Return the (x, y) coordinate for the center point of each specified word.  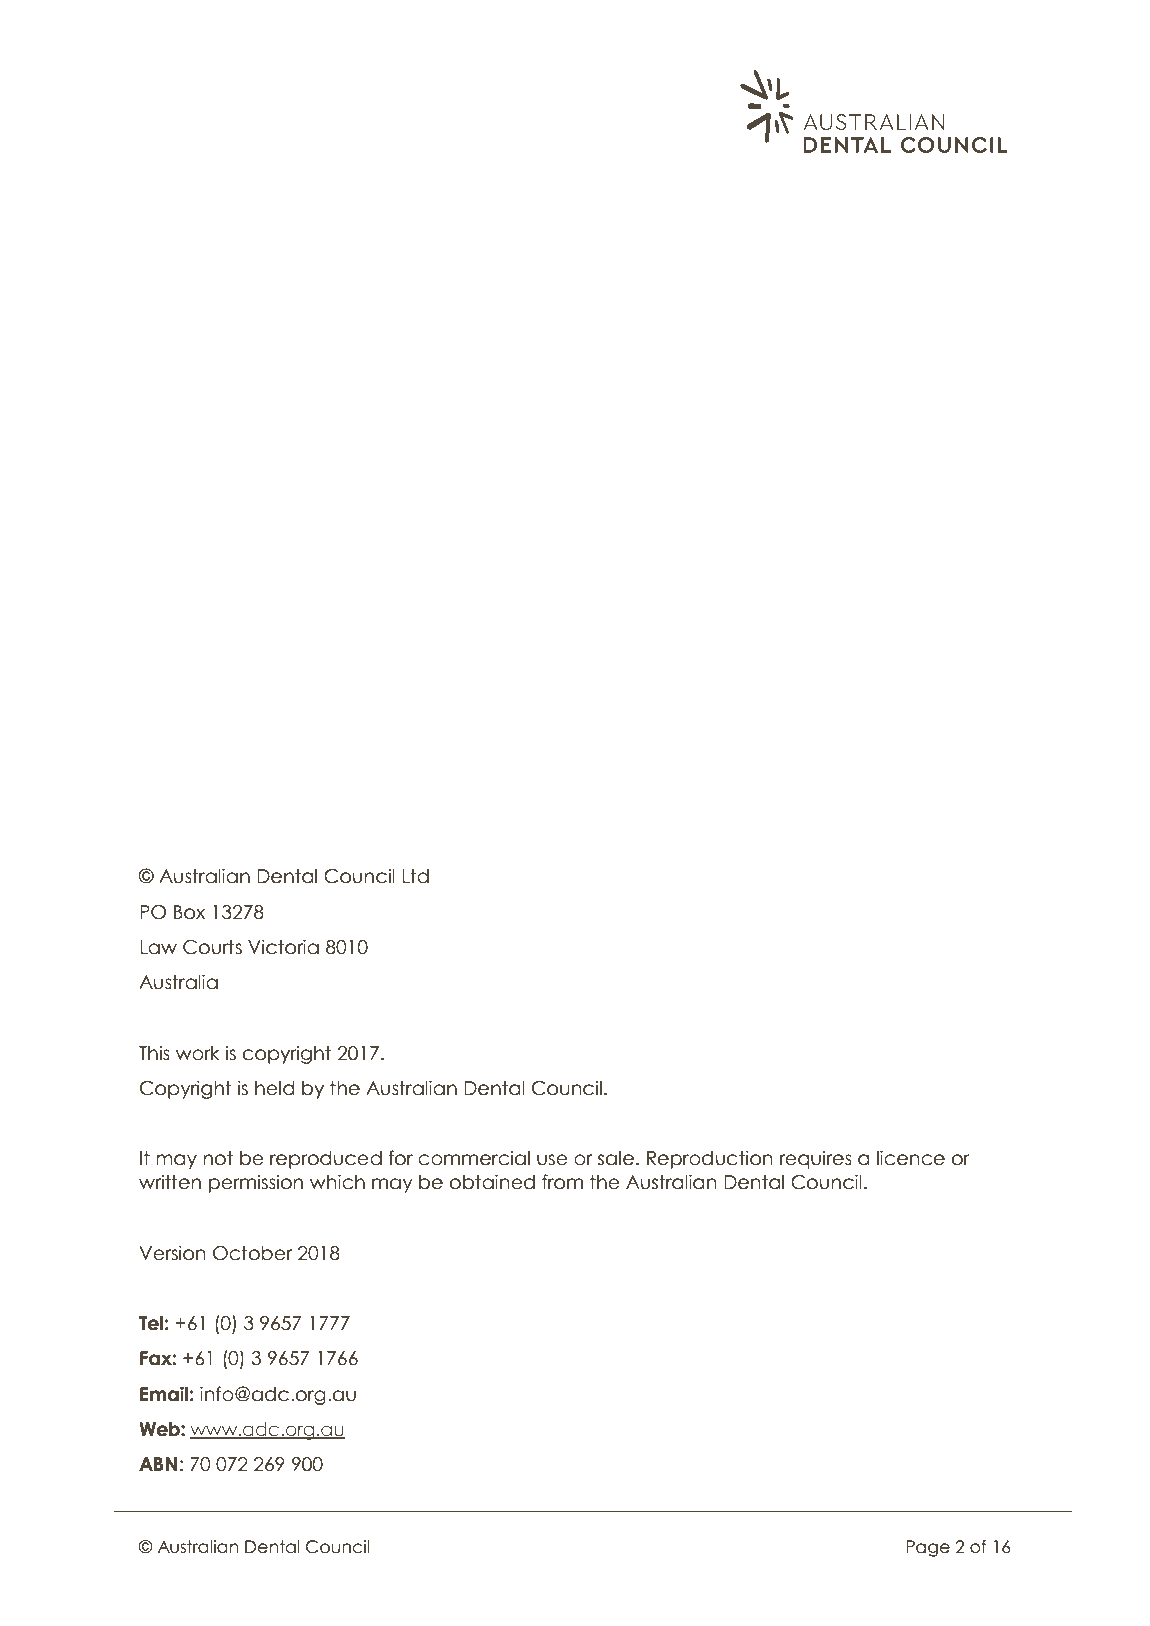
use (552, 1160)
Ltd (415, 876)
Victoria (283, 947)
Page (928, 1548)
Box (189, 912)
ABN (158, 1464)
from (562, 1182)
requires (816, 1159)
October (252, 1253)
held (274, 1088)
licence (911, 1158)
